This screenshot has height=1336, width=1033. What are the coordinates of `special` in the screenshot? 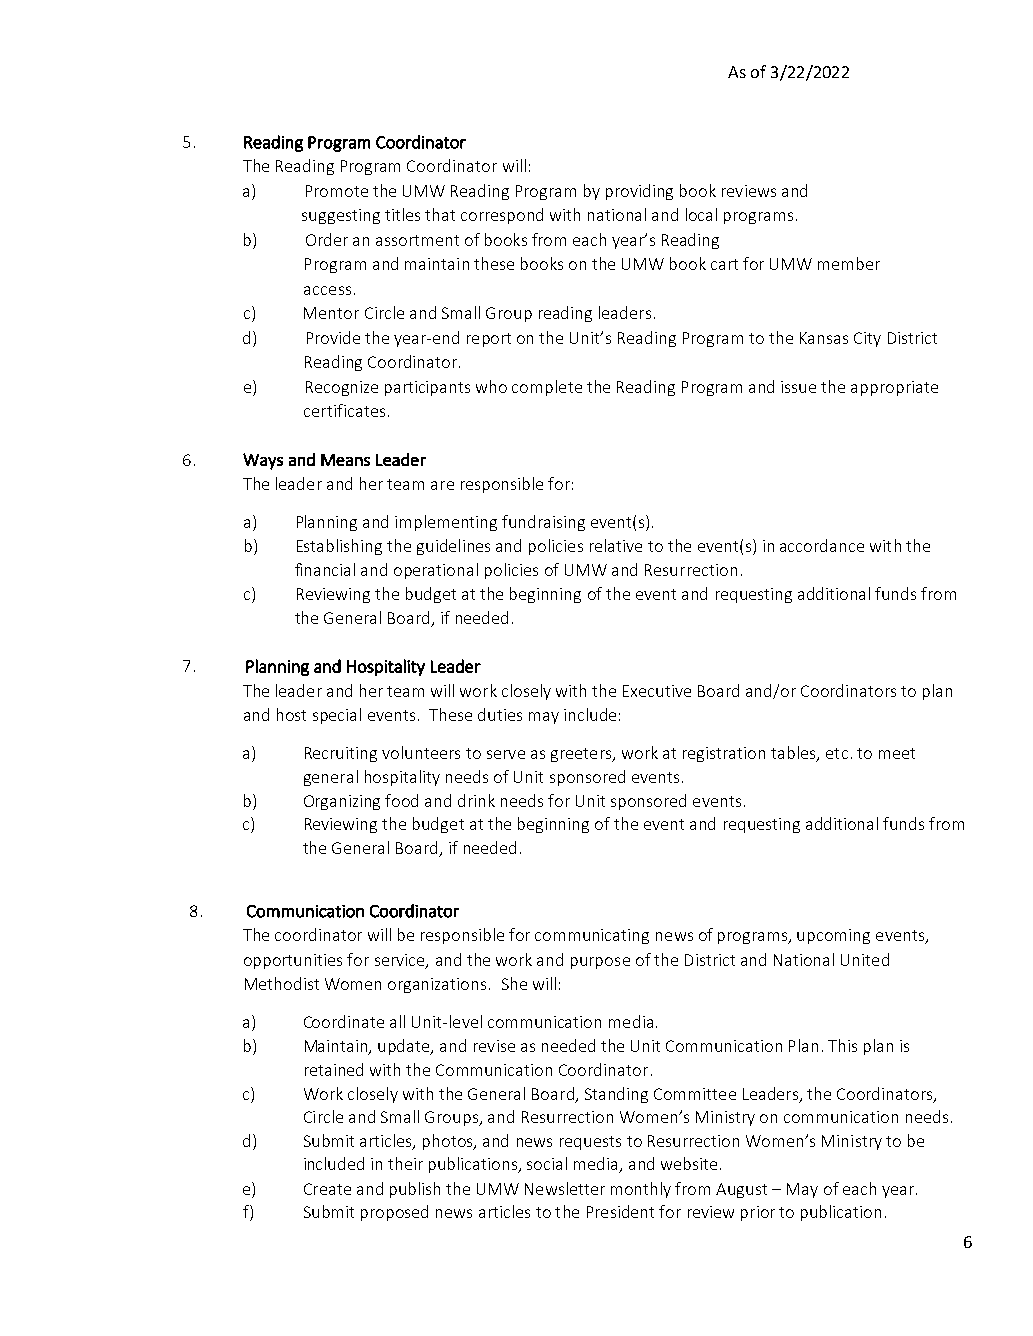 It's located at (337, 716).
